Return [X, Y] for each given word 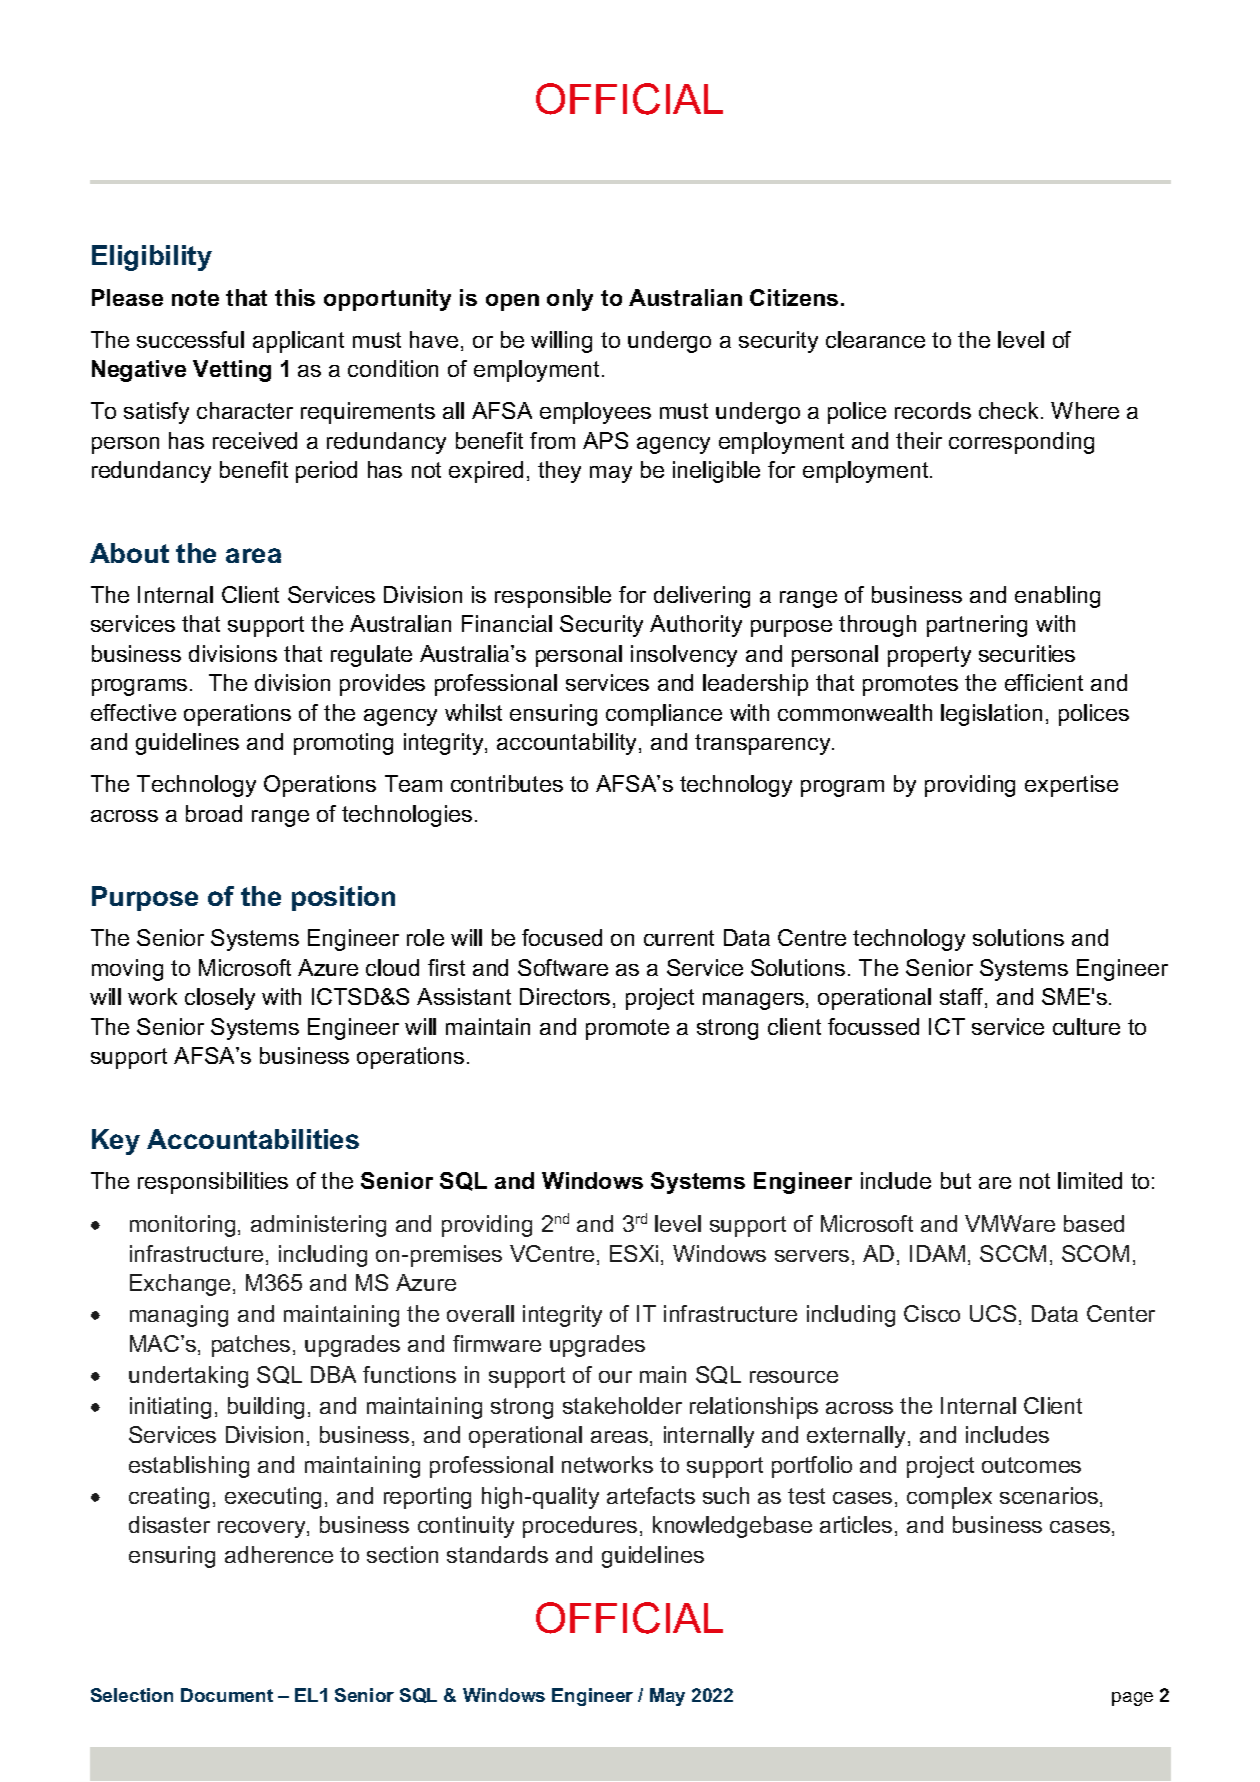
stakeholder [622, 1405]
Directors [565, 996]
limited [1090, 1180]
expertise [1071, 786]
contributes [507, 783]
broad [214, 813]
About [129, 553]
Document [227, 1695]
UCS [993, 1313]
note [195, 298]
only [570, 300]
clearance [875, 339]
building [266, 1408]
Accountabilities [253, 1139]
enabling [1057, 597]
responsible [553, 597]
